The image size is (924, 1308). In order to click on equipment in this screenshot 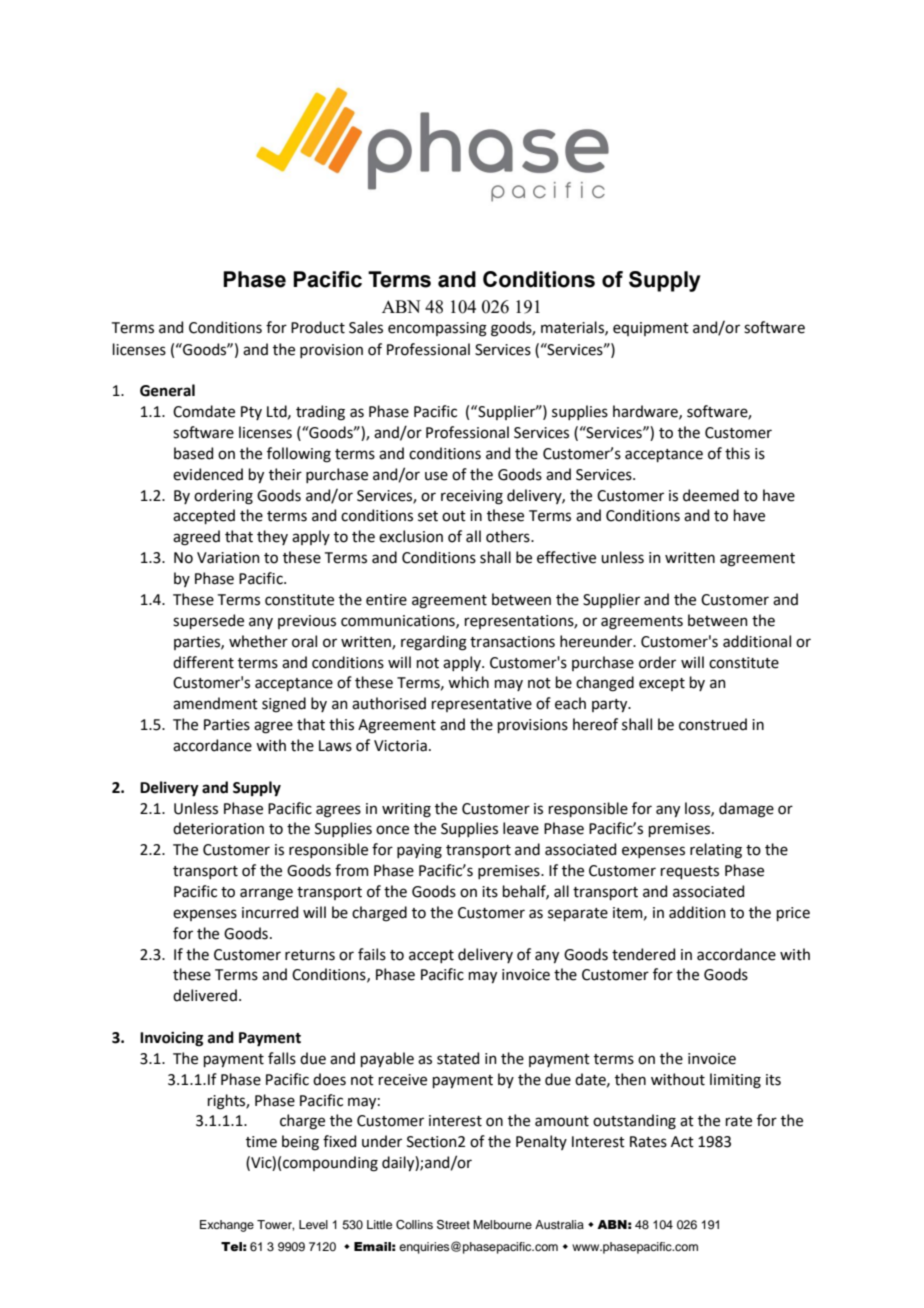, I will do `click(651, 329)`.
